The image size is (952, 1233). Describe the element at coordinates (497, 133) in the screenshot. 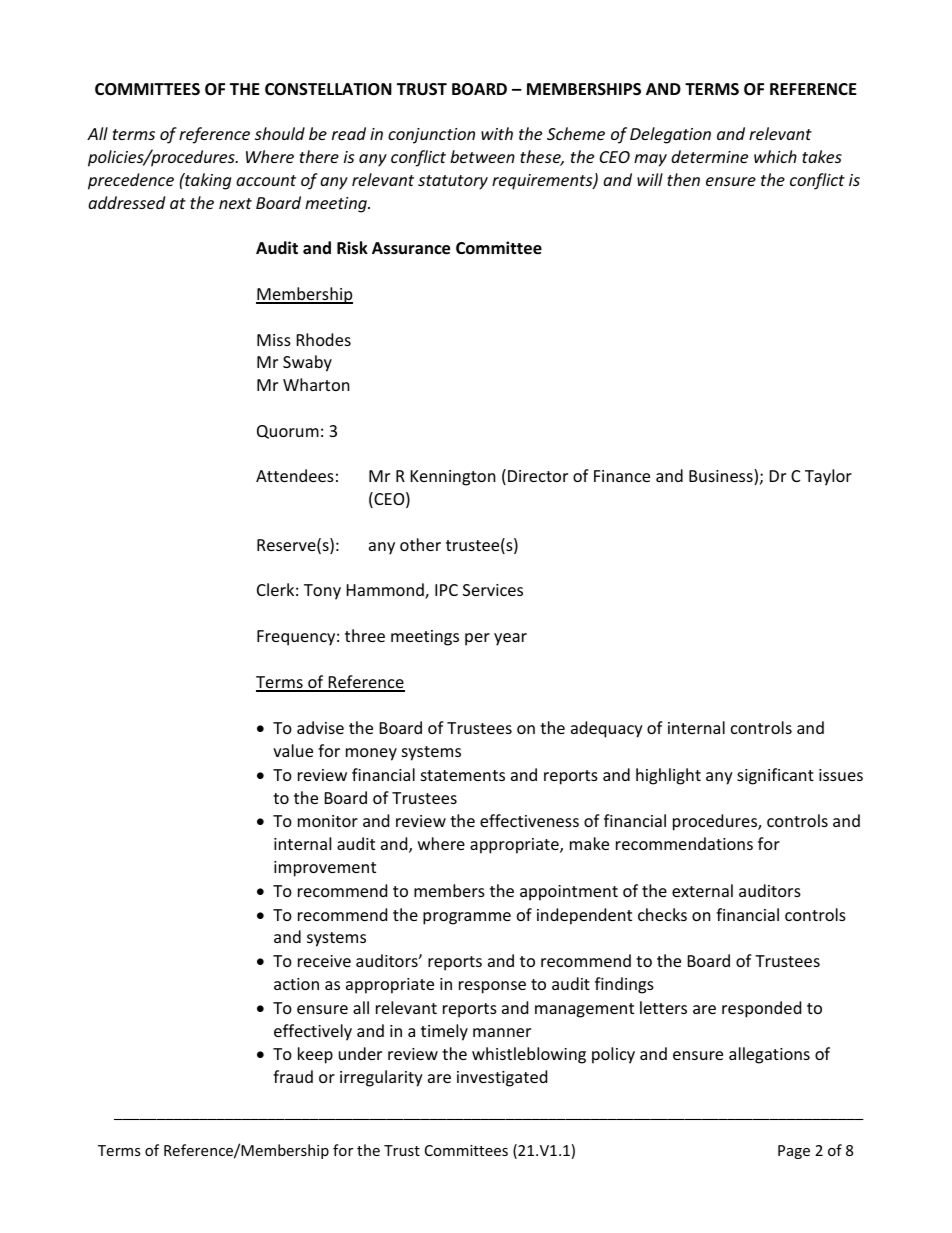

I see `with` at that location.
